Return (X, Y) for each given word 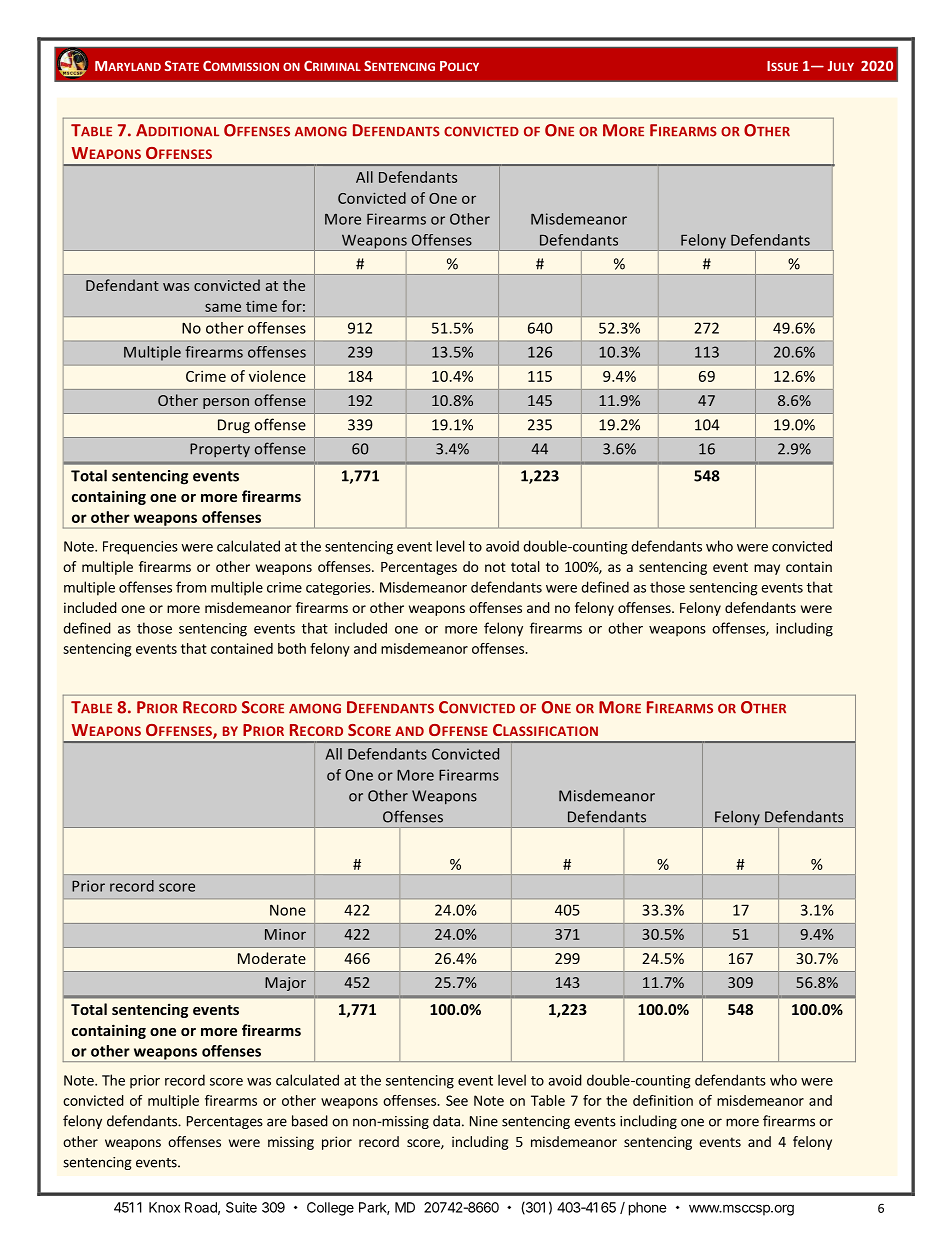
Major (285, 984)
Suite (241, 1207)
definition (663, 1100)
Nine (484, 1121)
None (288, 910)
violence (277, 376)
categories (339, 588)
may (767, 569)
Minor (285, 934)
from (191, 587)
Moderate (272, 958)
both (292, 648)
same (223, 307)
